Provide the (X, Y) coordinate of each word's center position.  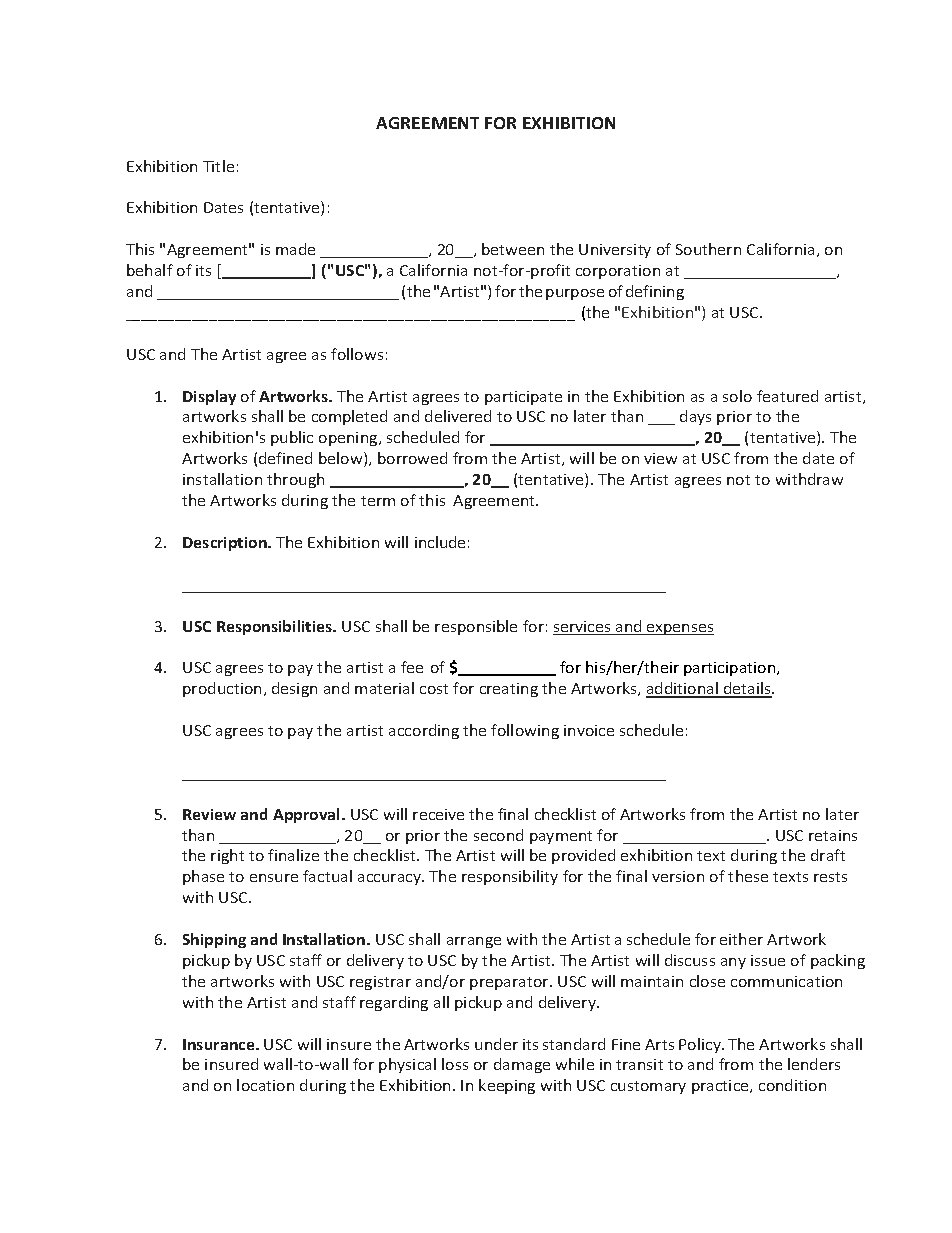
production (222, 689)
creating (509, 690)
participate (523, 398)
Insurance (220, 1044)
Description (226, 544)
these (748, 876)
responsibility (510, 877)
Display (209, 397)
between (513, 249)
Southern (708, 249)
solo (737, 396)
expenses (679, 629)
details (748, 689)
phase (203, 877)
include (440, 542)
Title (218, 166)
